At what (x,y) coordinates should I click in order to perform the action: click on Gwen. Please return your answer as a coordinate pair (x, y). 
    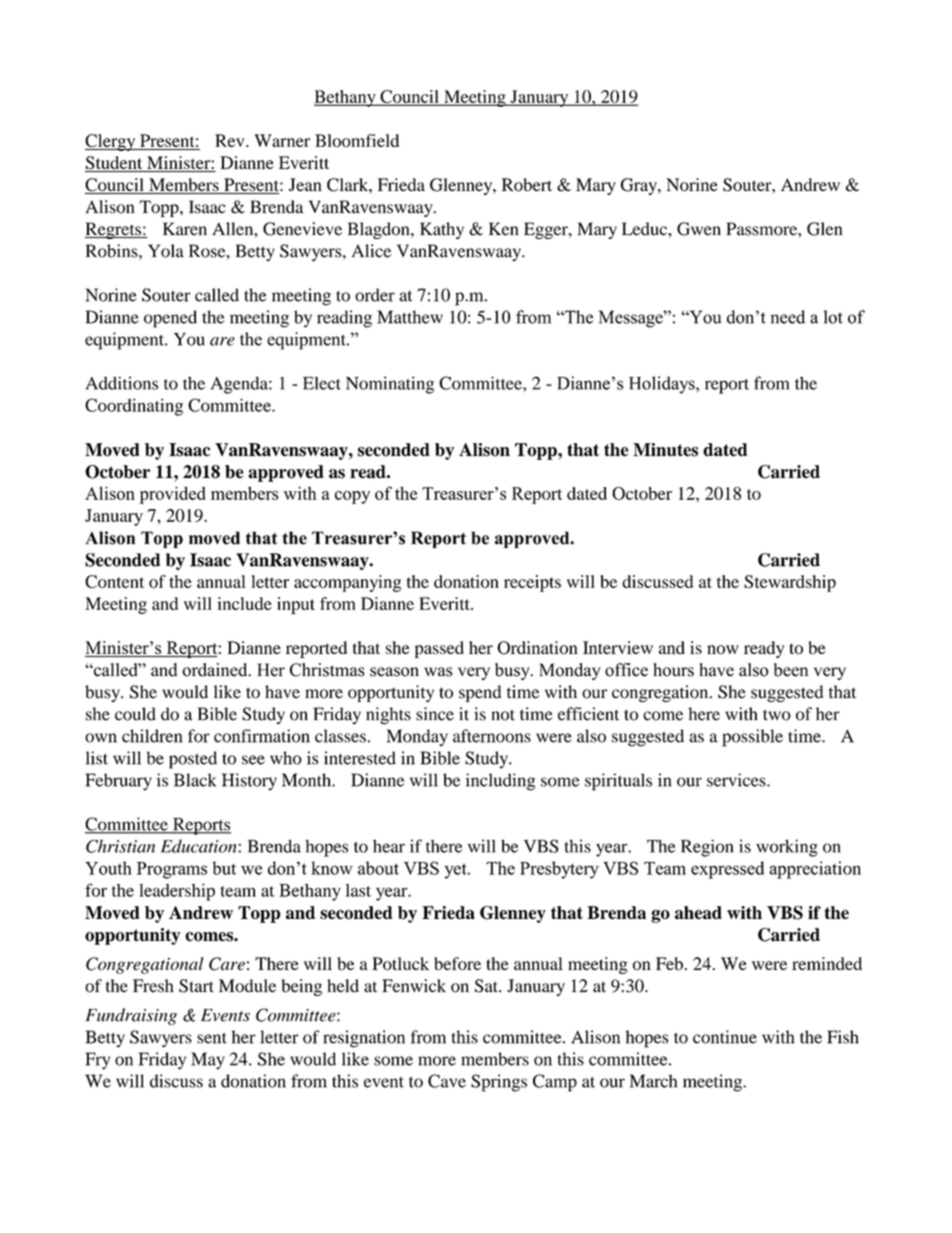
    Looking at the image, I should click on (699, 229).
